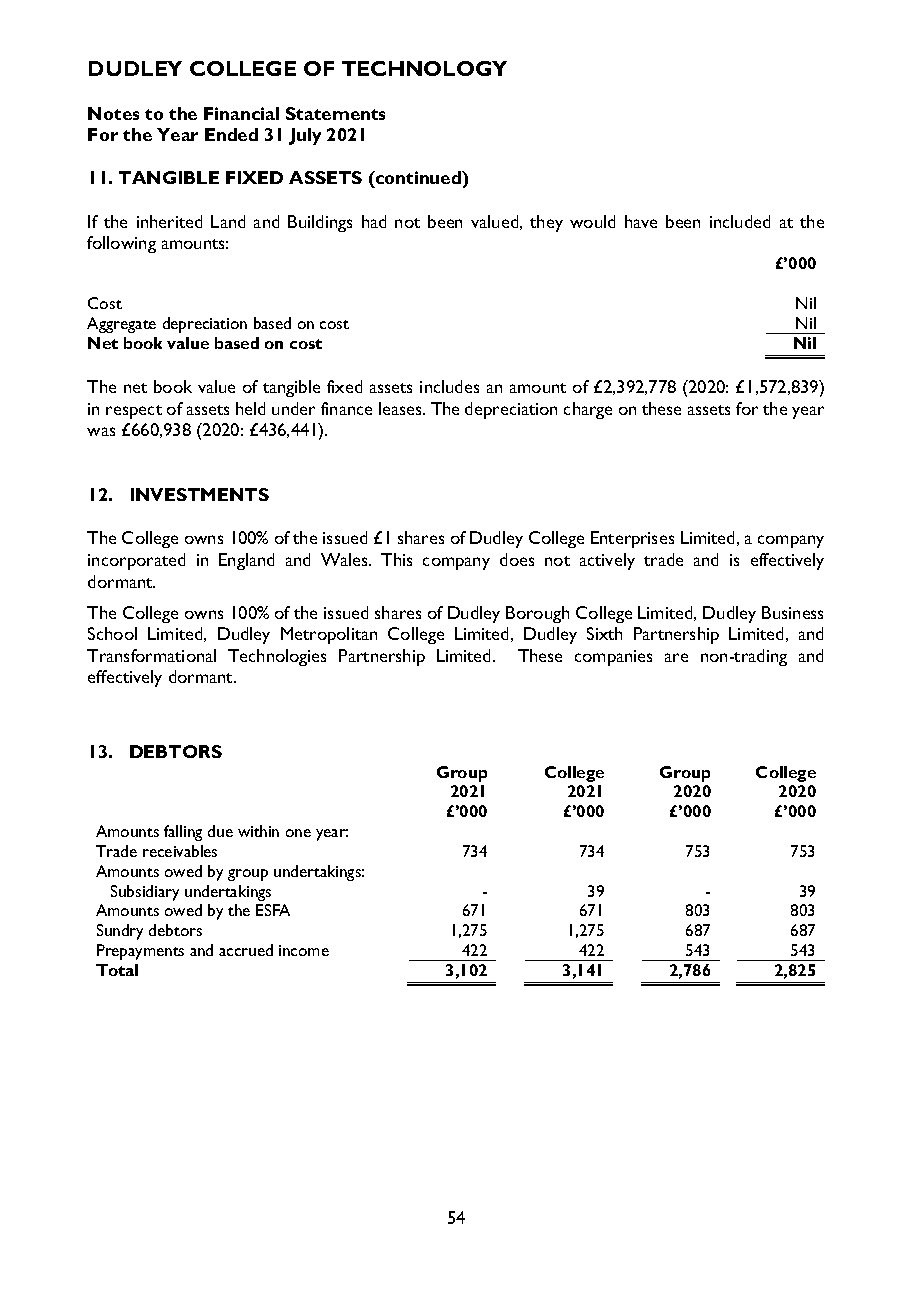 This document has height=1307, width=924. Describe the element at coordinates (632, 539) in the document. I see `Enterprises` at that location.
